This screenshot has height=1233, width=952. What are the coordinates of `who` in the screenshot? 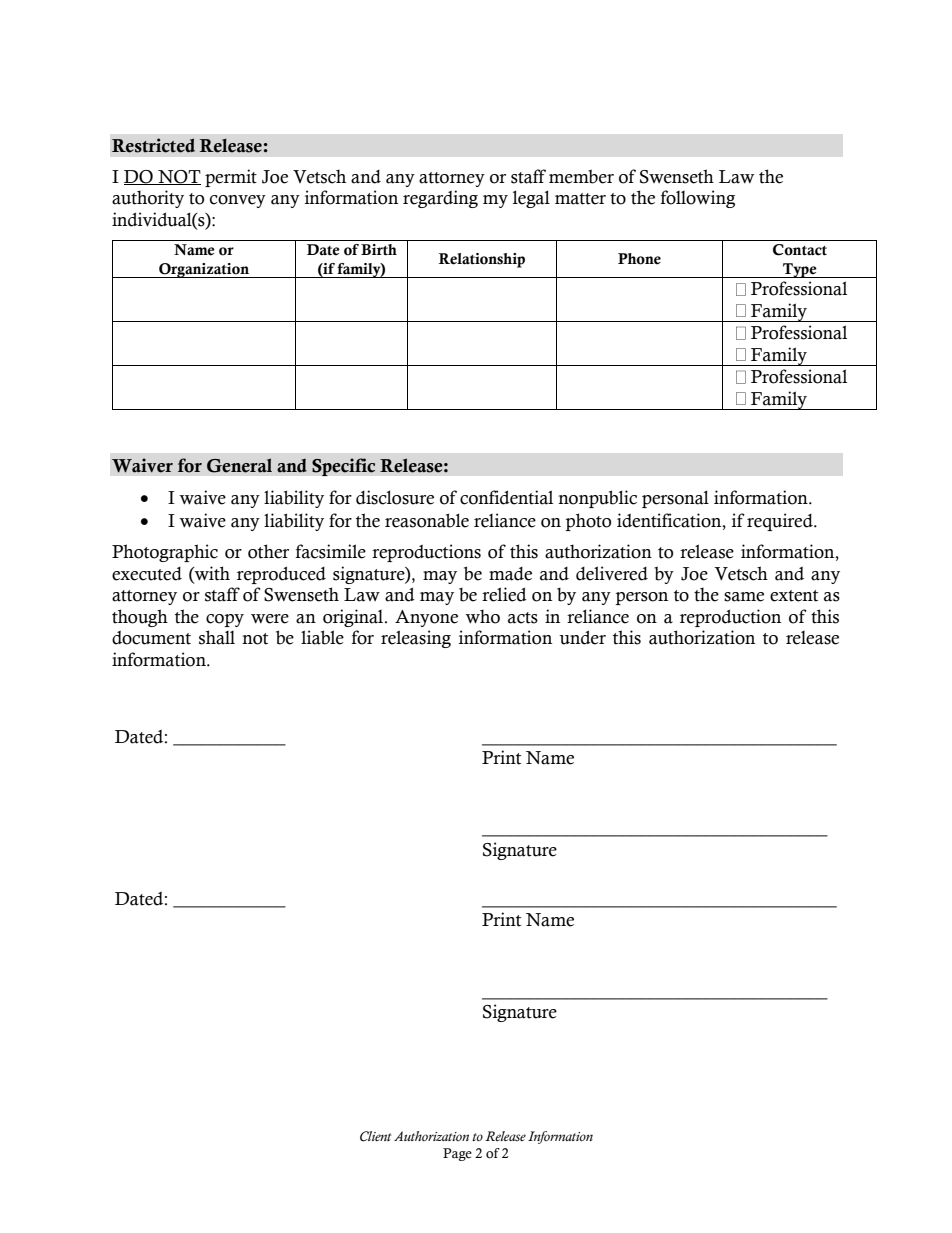 It's located at (482, 616).
